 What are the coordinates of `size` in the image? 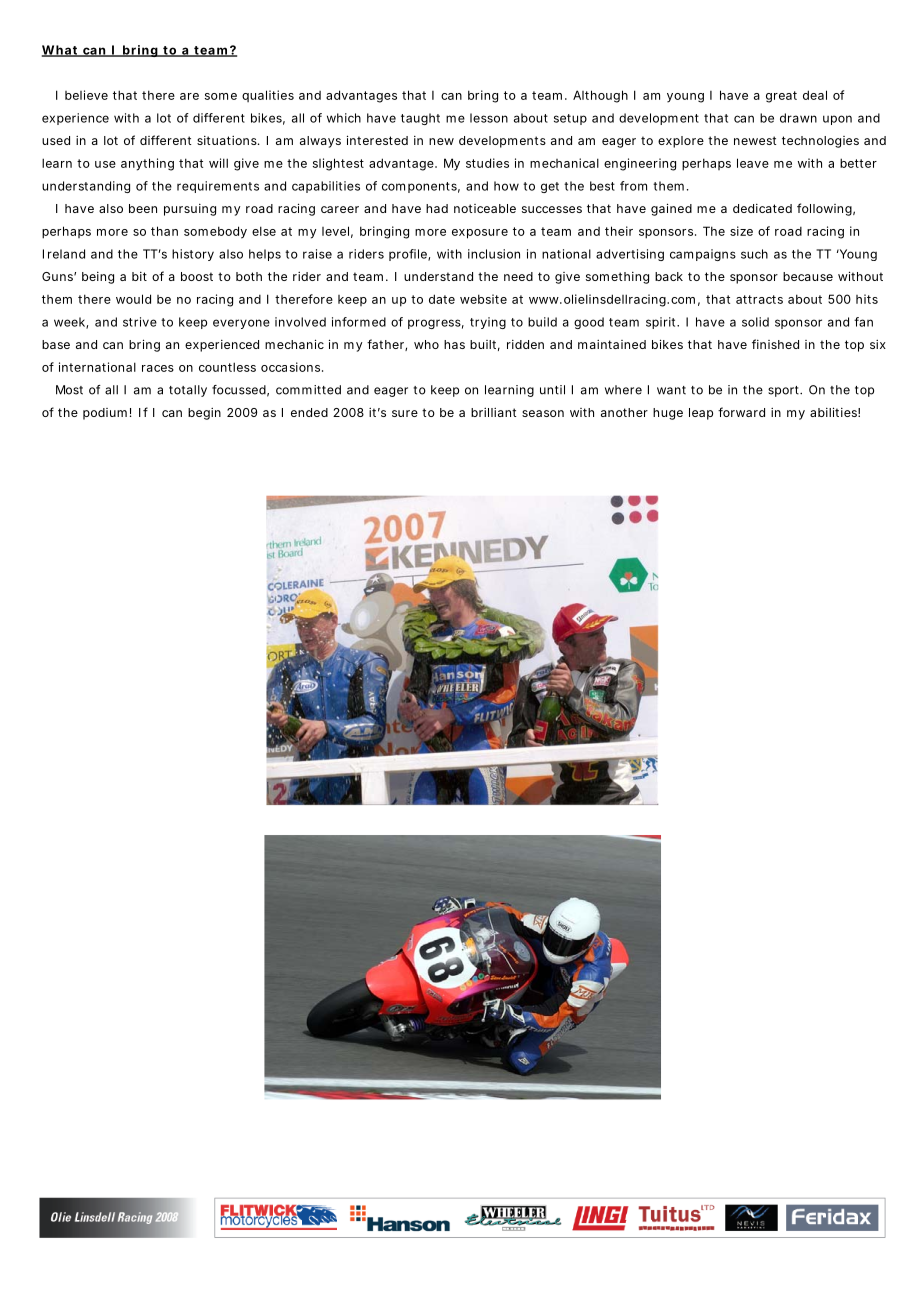 It's located at (741, 231).
